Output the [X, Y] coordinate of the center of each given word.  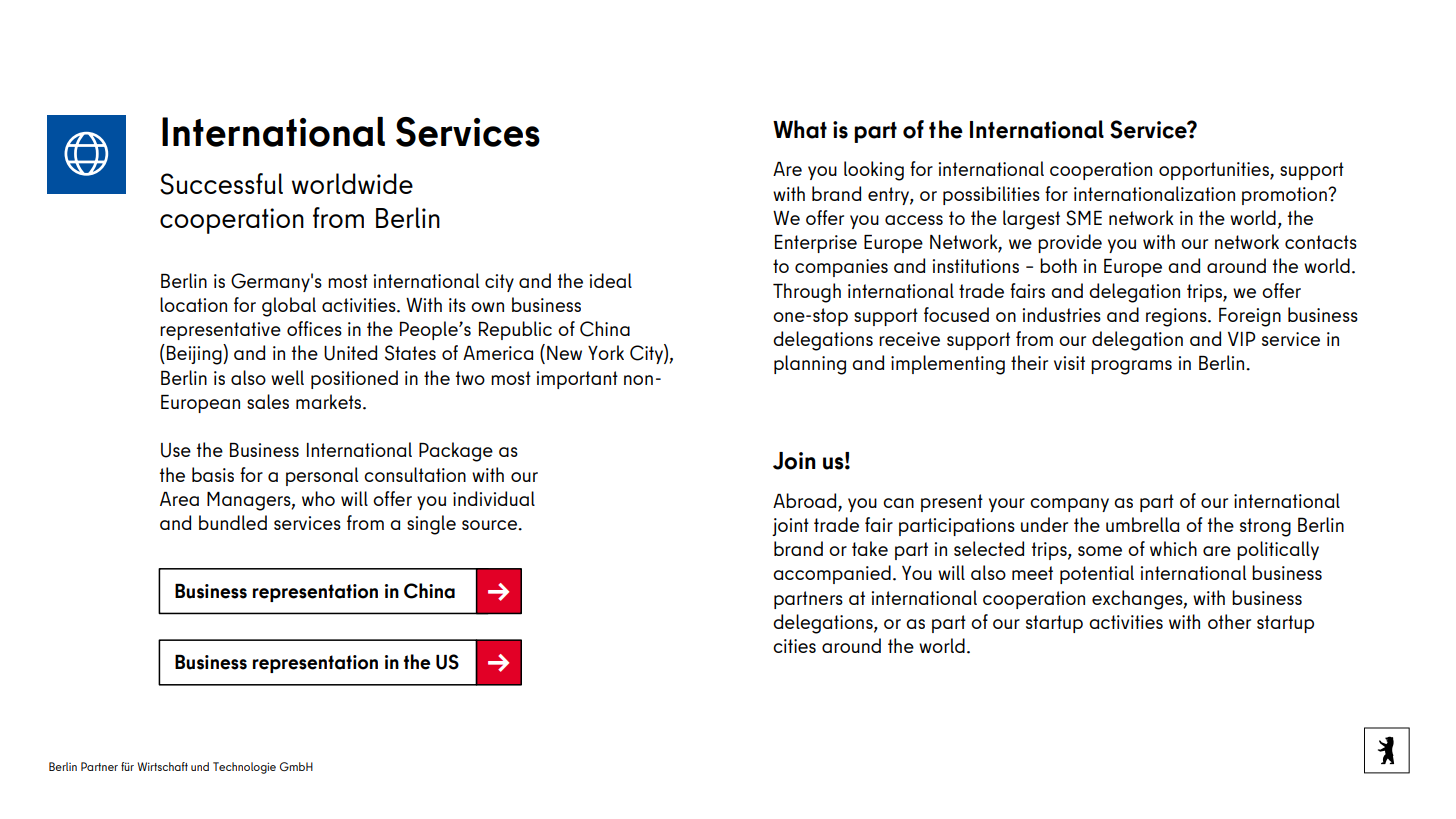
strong [1265, 527]
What [800, 129]
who [318, 498]
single [431, 525]
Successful [221, 184]
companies [841, 268]
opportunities [1215, 171]
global [289, 307]
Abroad [804, 500]
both [1058, 265]
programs [1131, 367]
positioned [354, 379]
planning [810, 365]
